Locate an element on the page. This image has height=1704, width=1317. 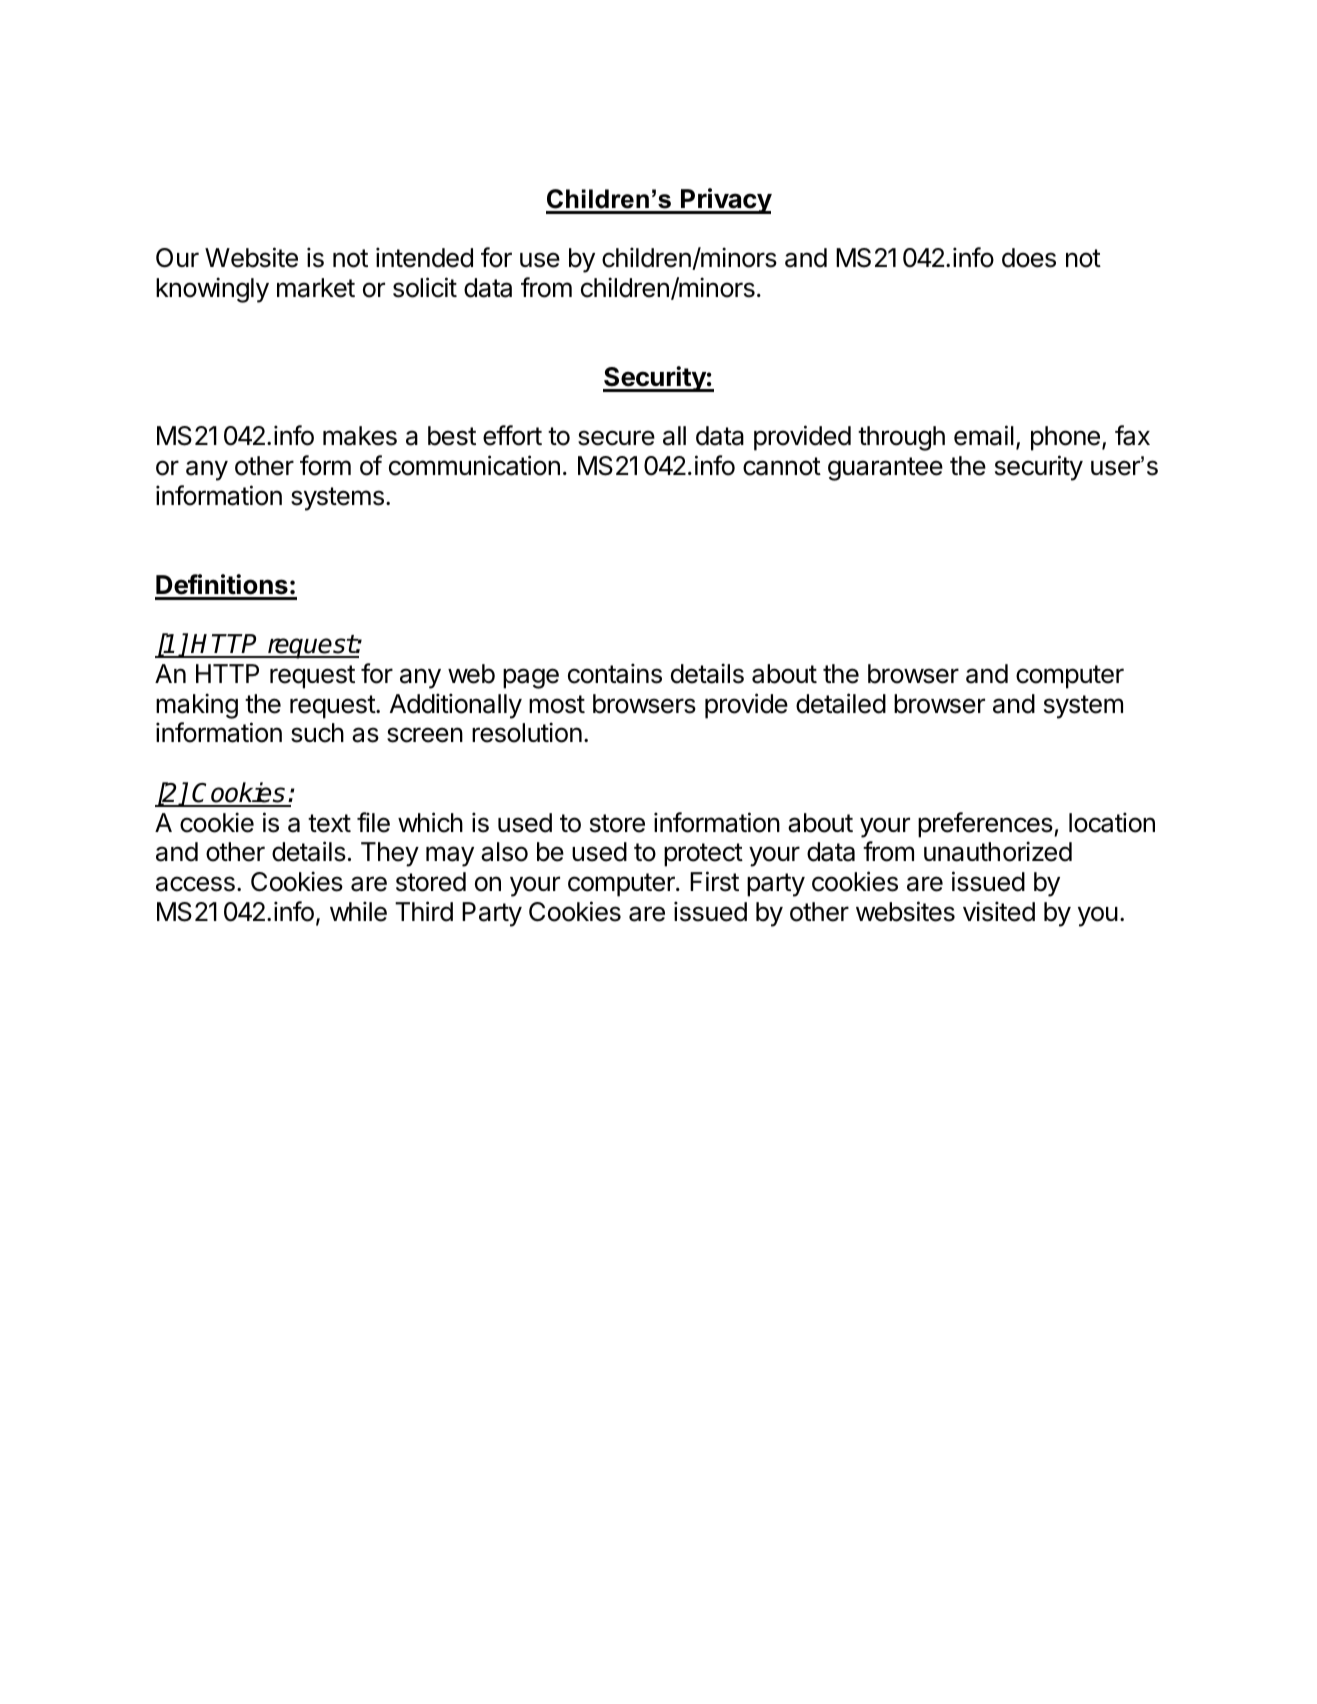
makes is located at coordinates (360, 436).
